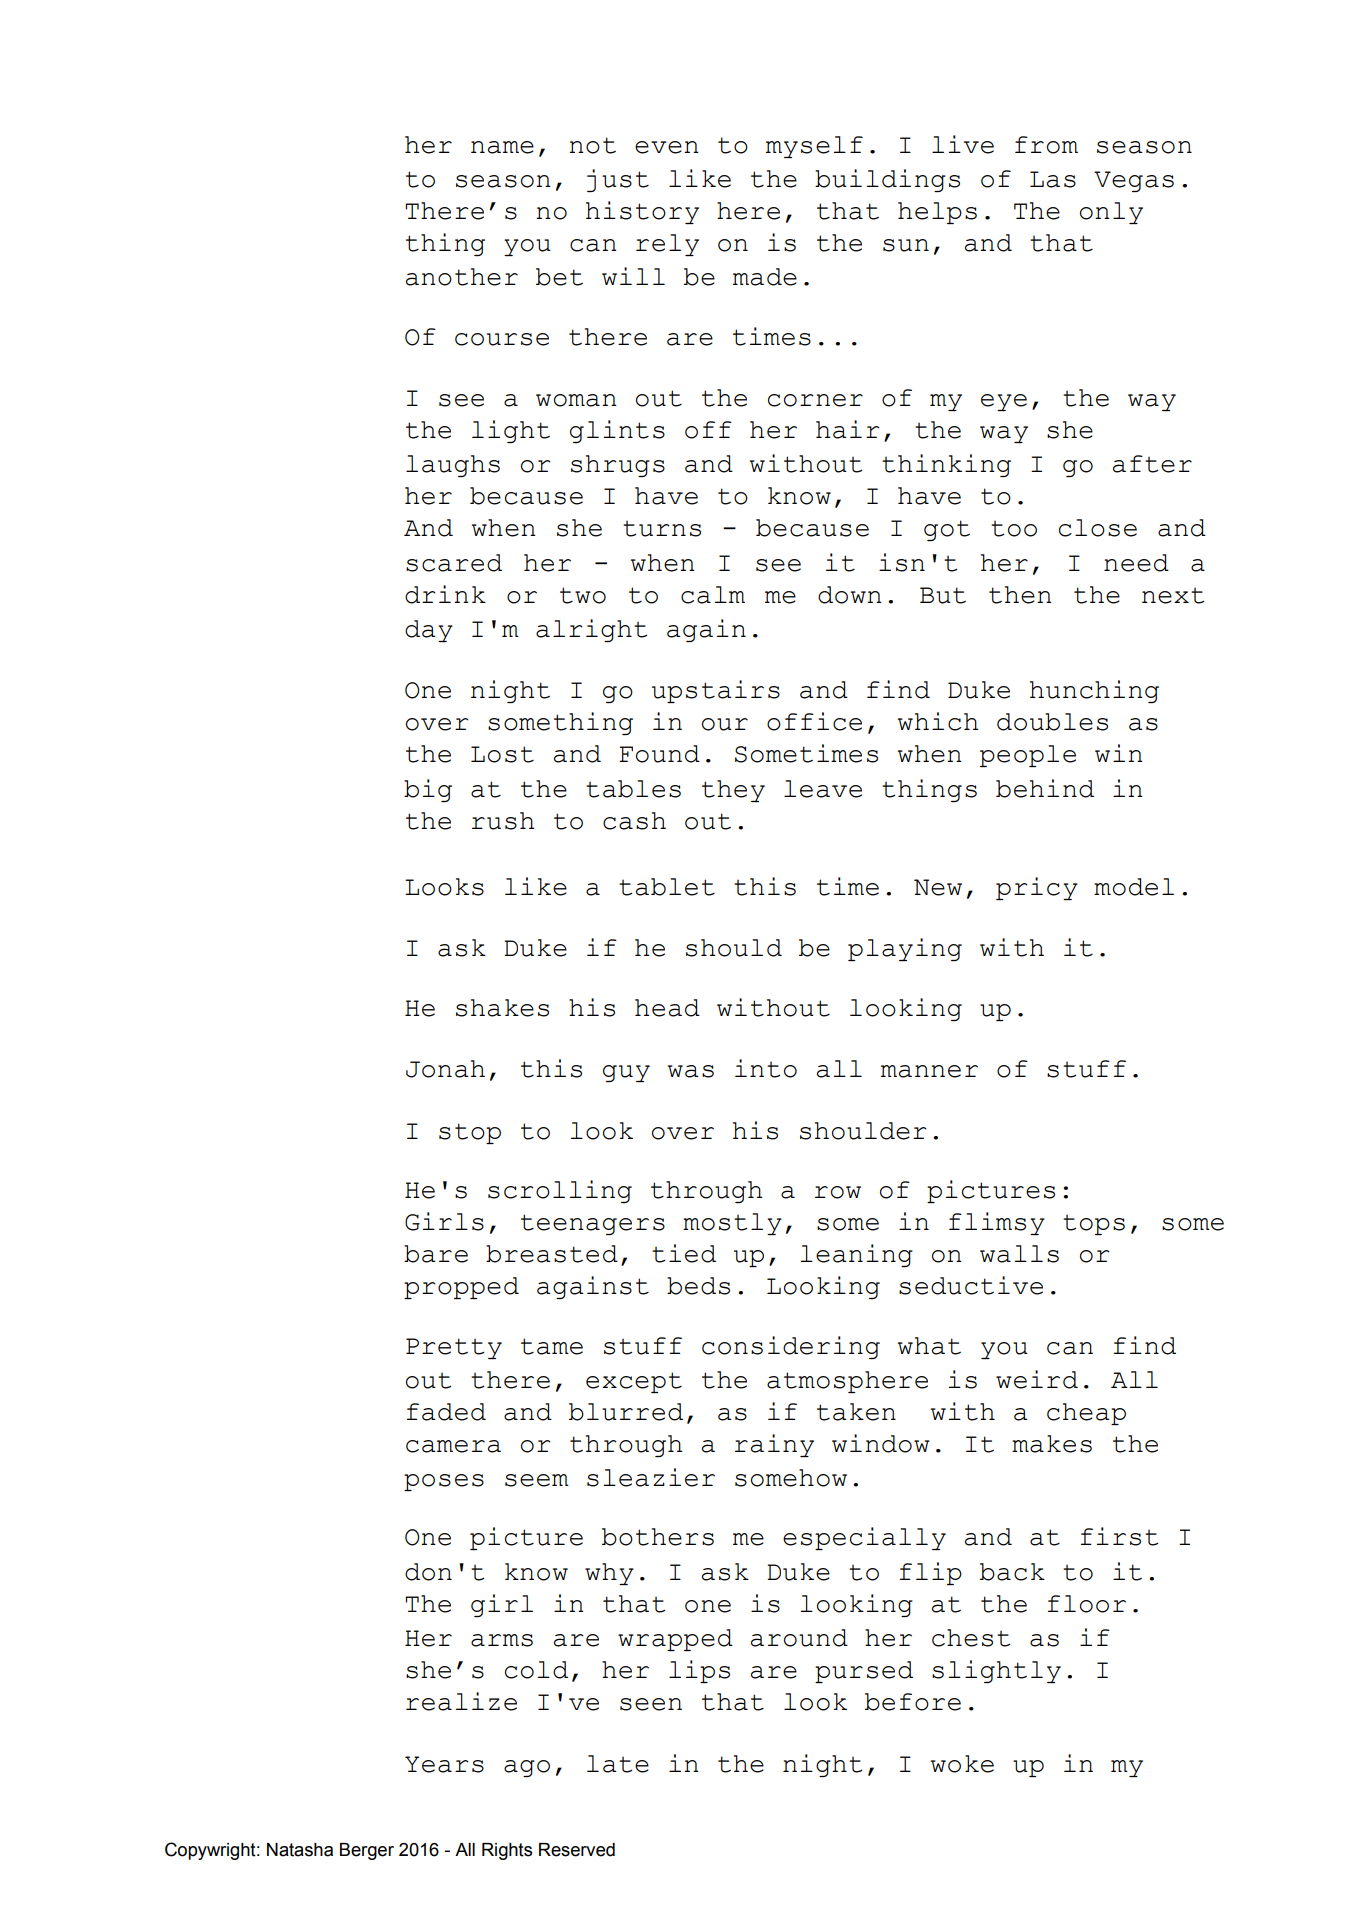 The height and width of the image is (1922, 1359). I want to click on drink, so click(445, 594).
